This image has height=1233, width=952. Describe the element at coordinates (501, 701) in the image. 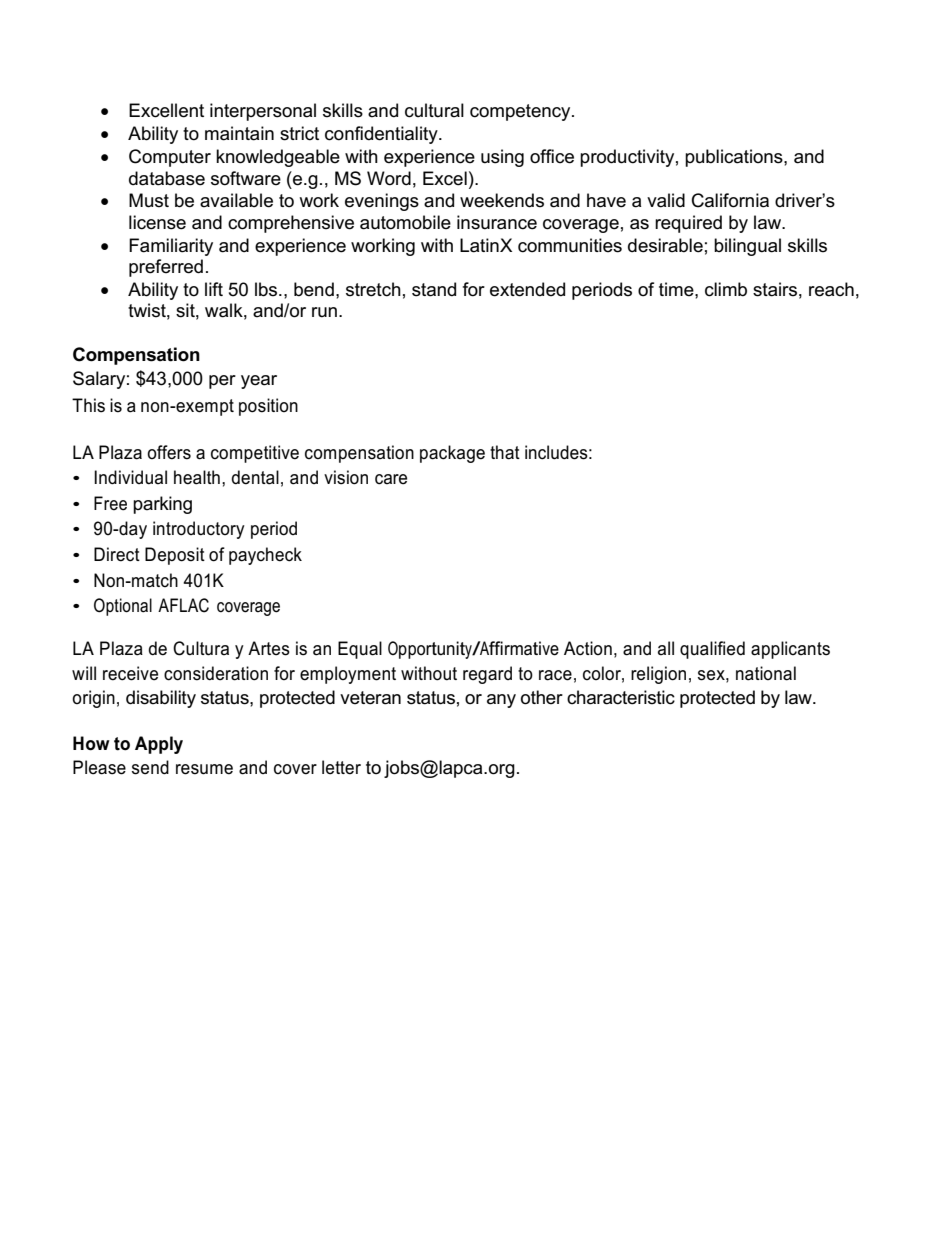

I see `any` at that location.
